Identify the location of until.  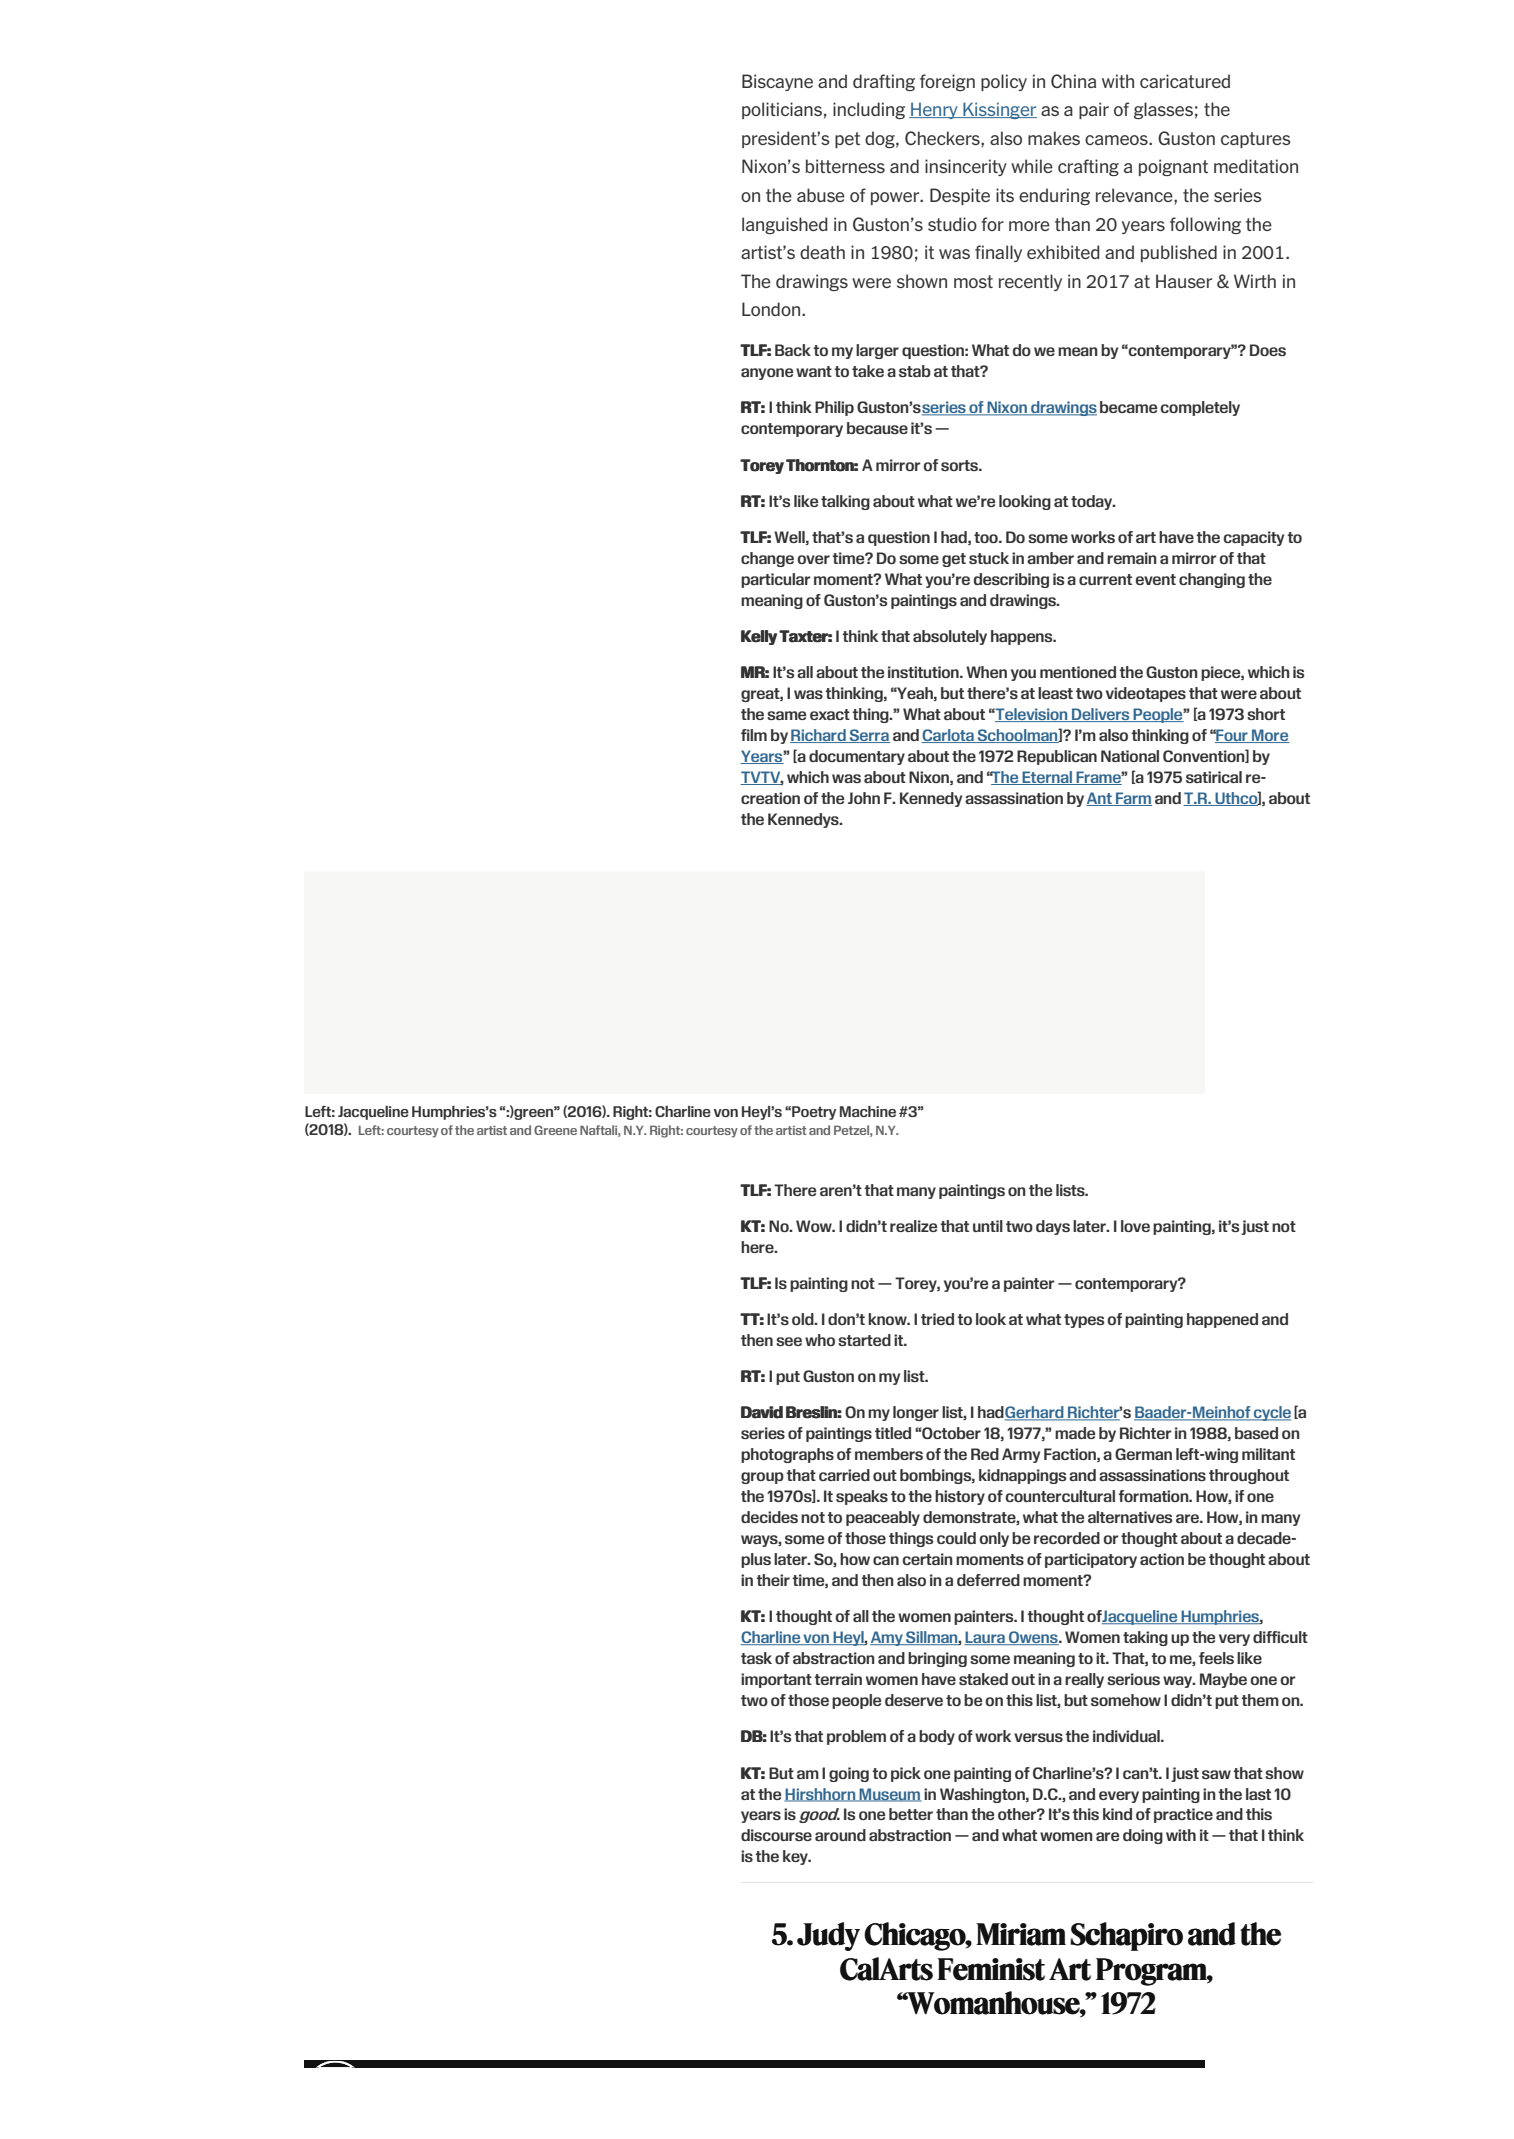
(988, 1226).
